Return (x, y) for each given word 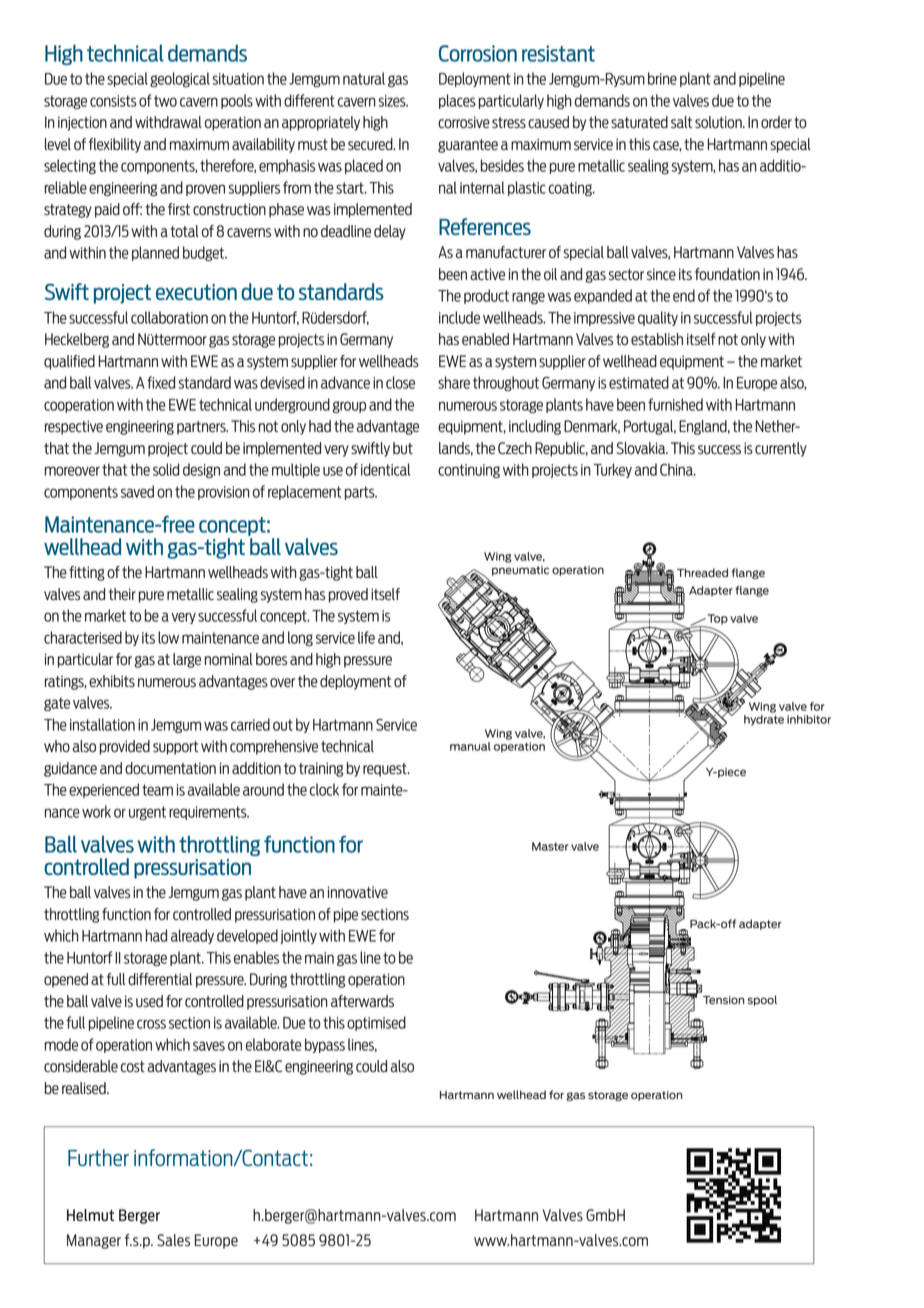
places (457, 101)
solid (166, 469)
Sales (173, 1240)
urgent (147, 813)
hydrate (764, 720)
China (677, 469)
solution (719, 122)
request (386, 770)
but (403, 448)
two (165, 101)
